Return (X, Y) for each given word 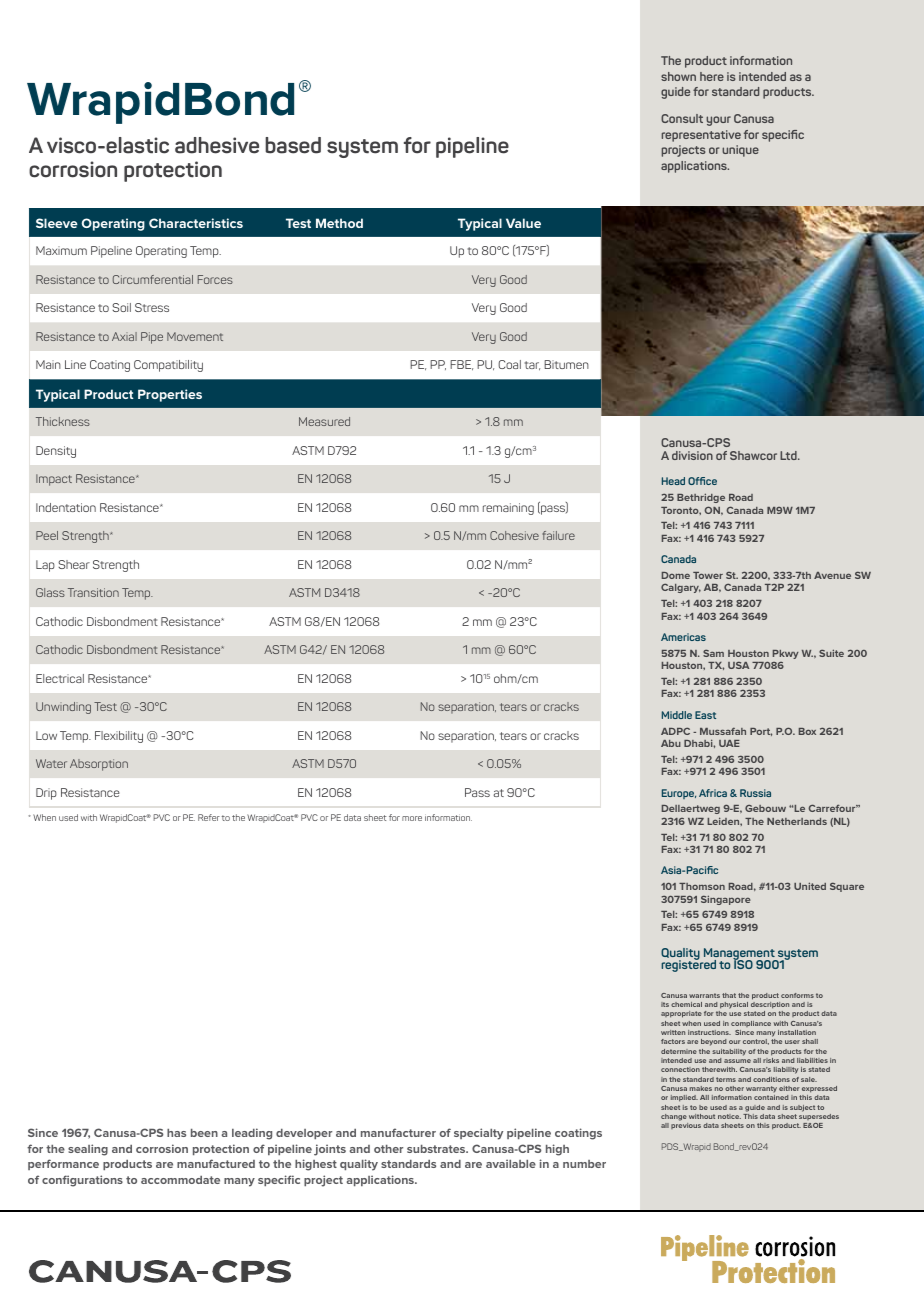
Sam (713, 653)
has (176, 1133)
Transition (93, 592)
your (718, 121)
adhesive (217, 145)
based (293, 145)
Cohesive (514, 535)
